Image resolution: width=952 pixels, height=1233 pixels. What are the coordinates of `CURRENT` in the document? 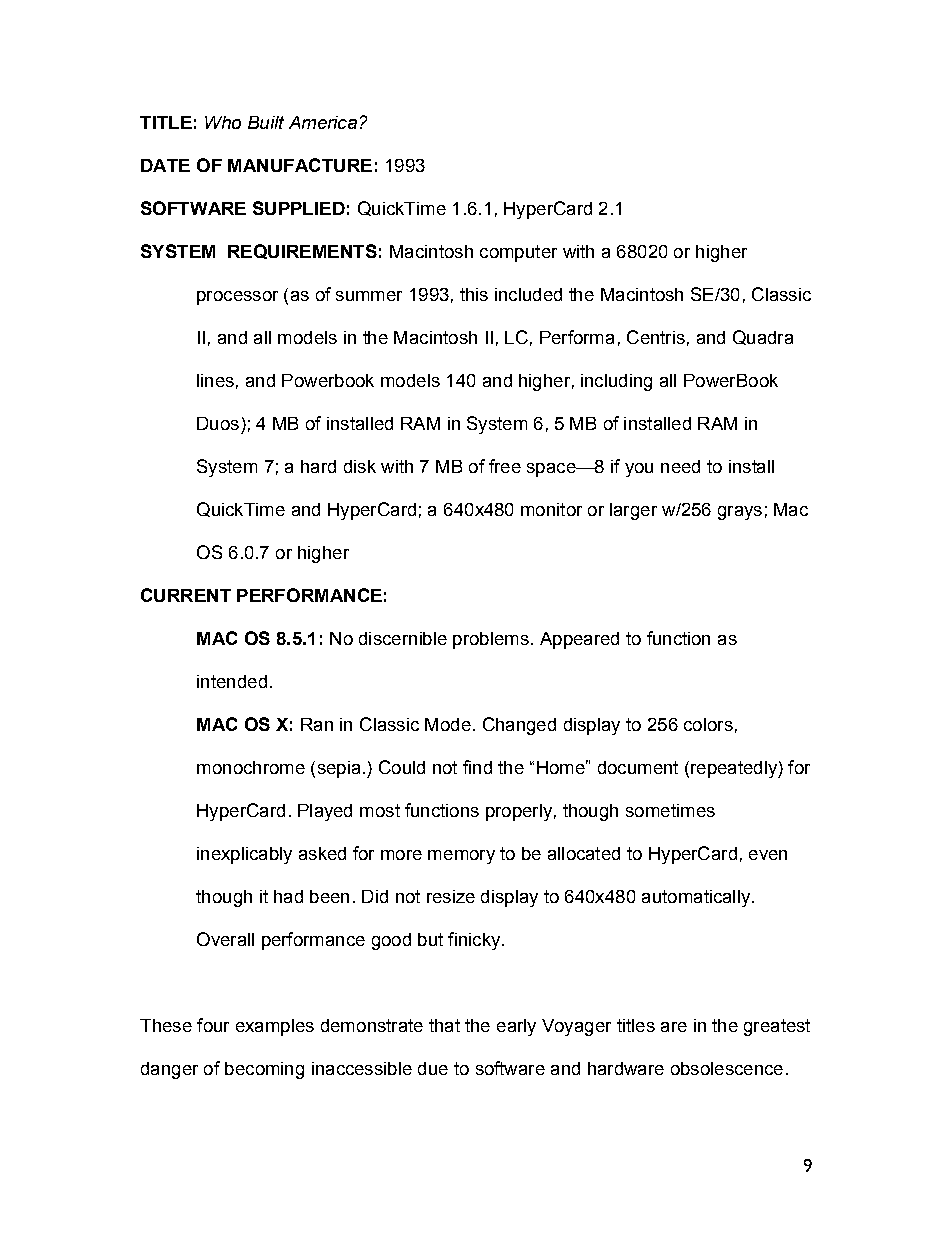 It's located at (186, 595).
